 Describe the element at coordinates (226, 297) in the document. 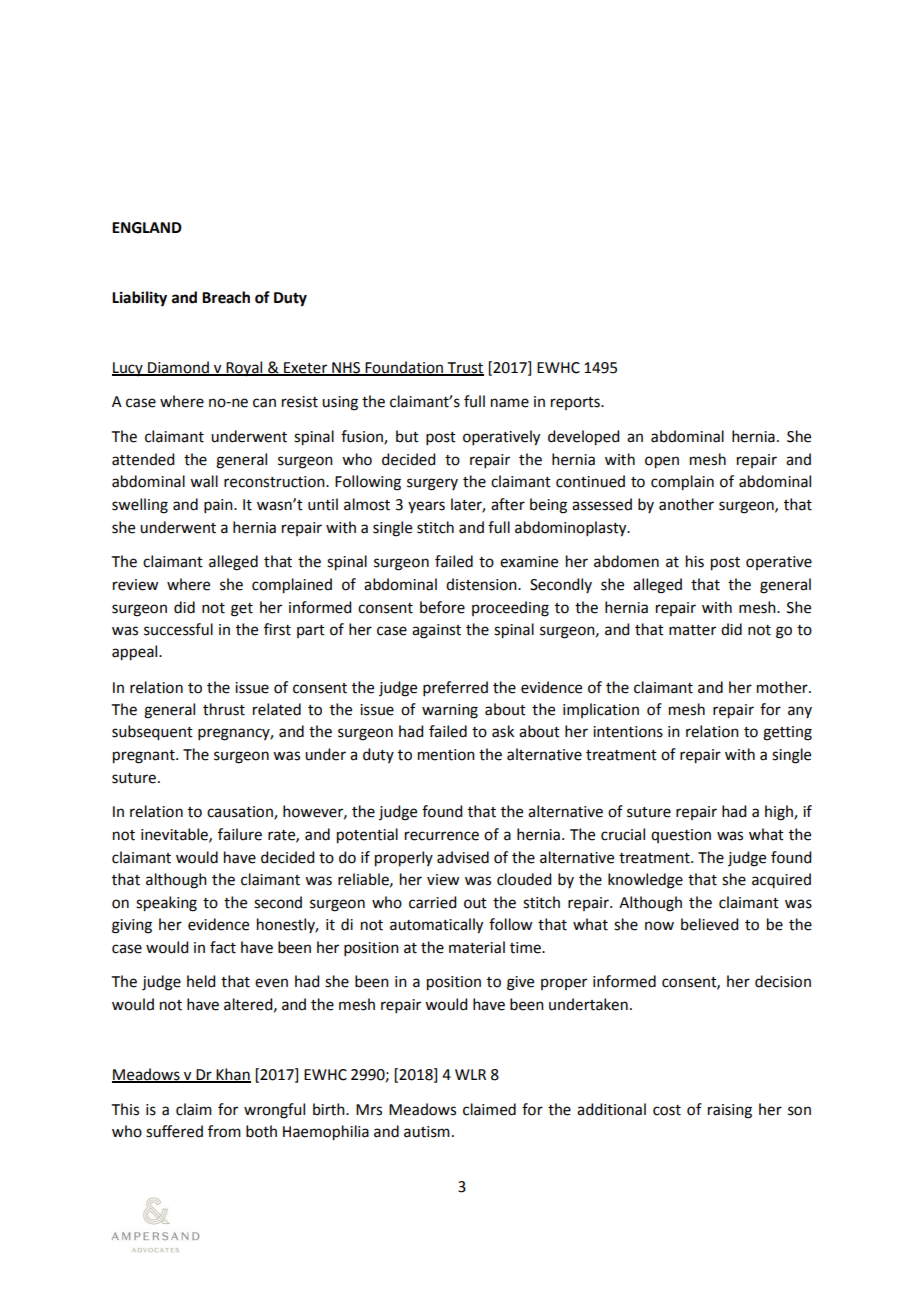

I see `Breach` at that location.
